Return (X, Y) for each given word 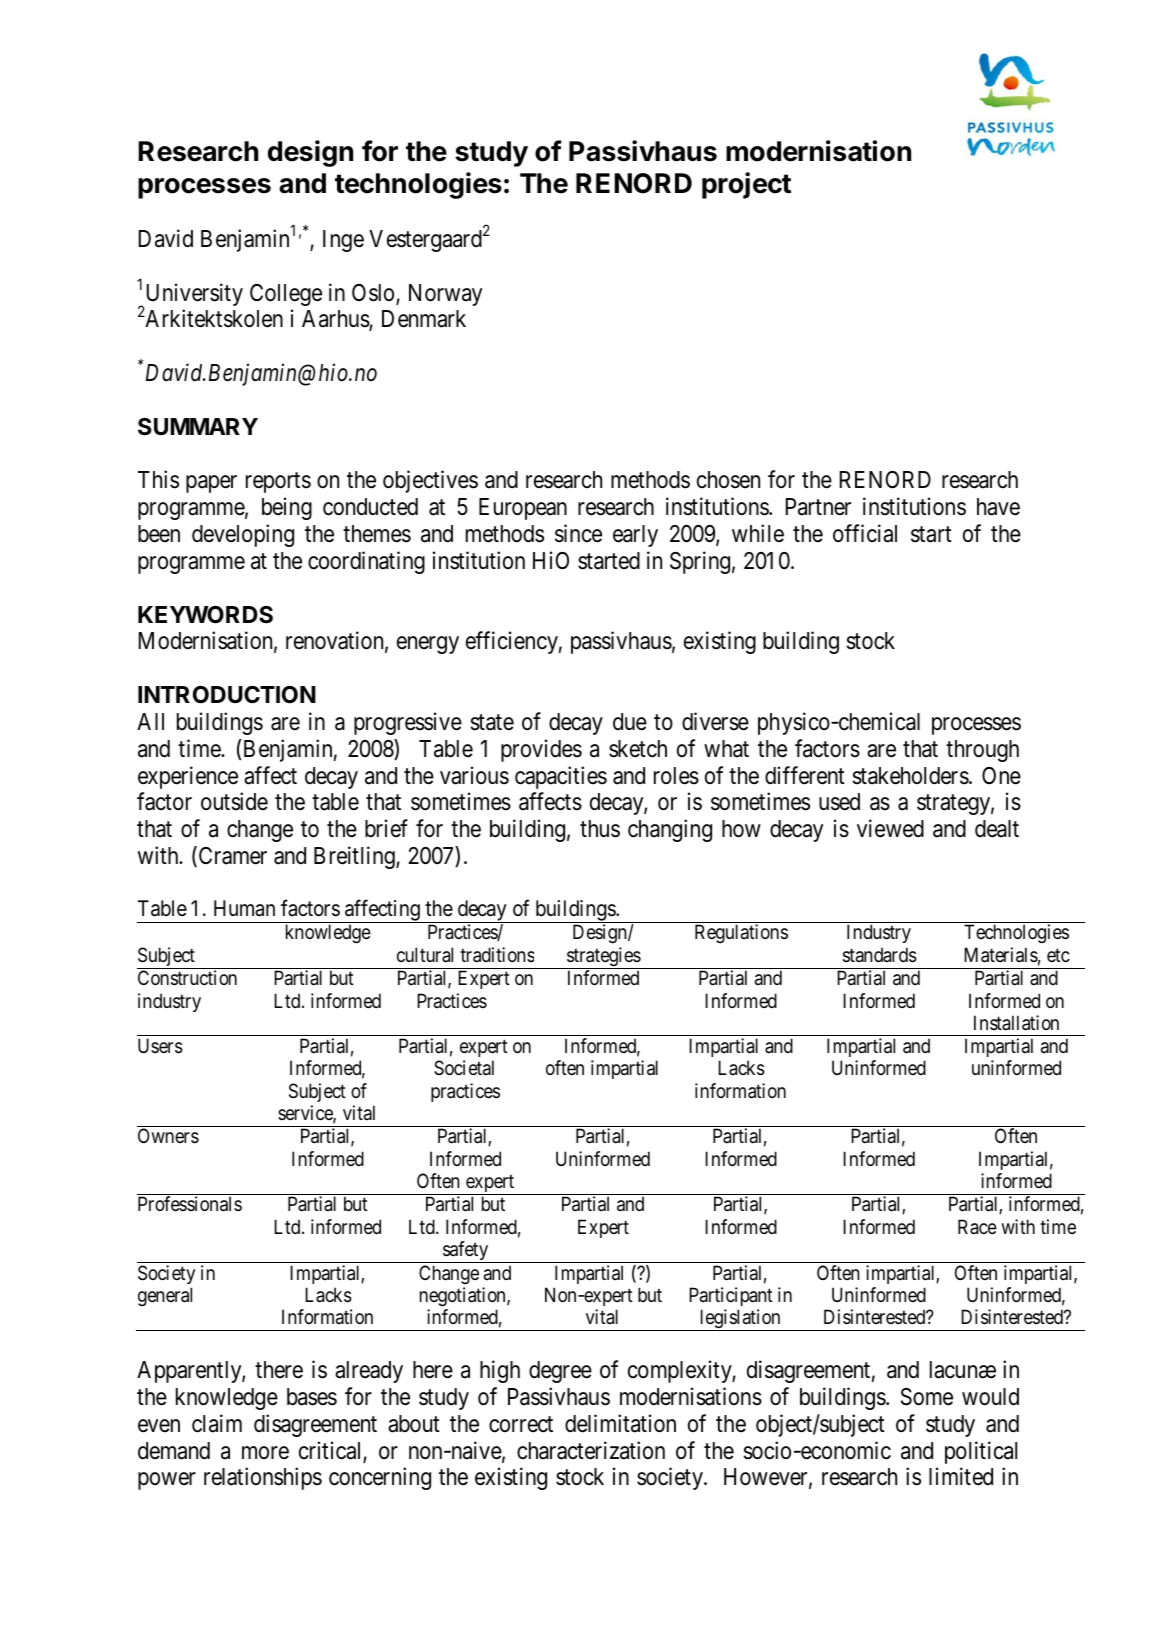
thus (600, 829)
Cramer (231, 856)
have (998, 507)
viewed (890, 828)
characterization (591, 1450)
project (746, 185)
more (265, 1453)
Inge (343, 241)
